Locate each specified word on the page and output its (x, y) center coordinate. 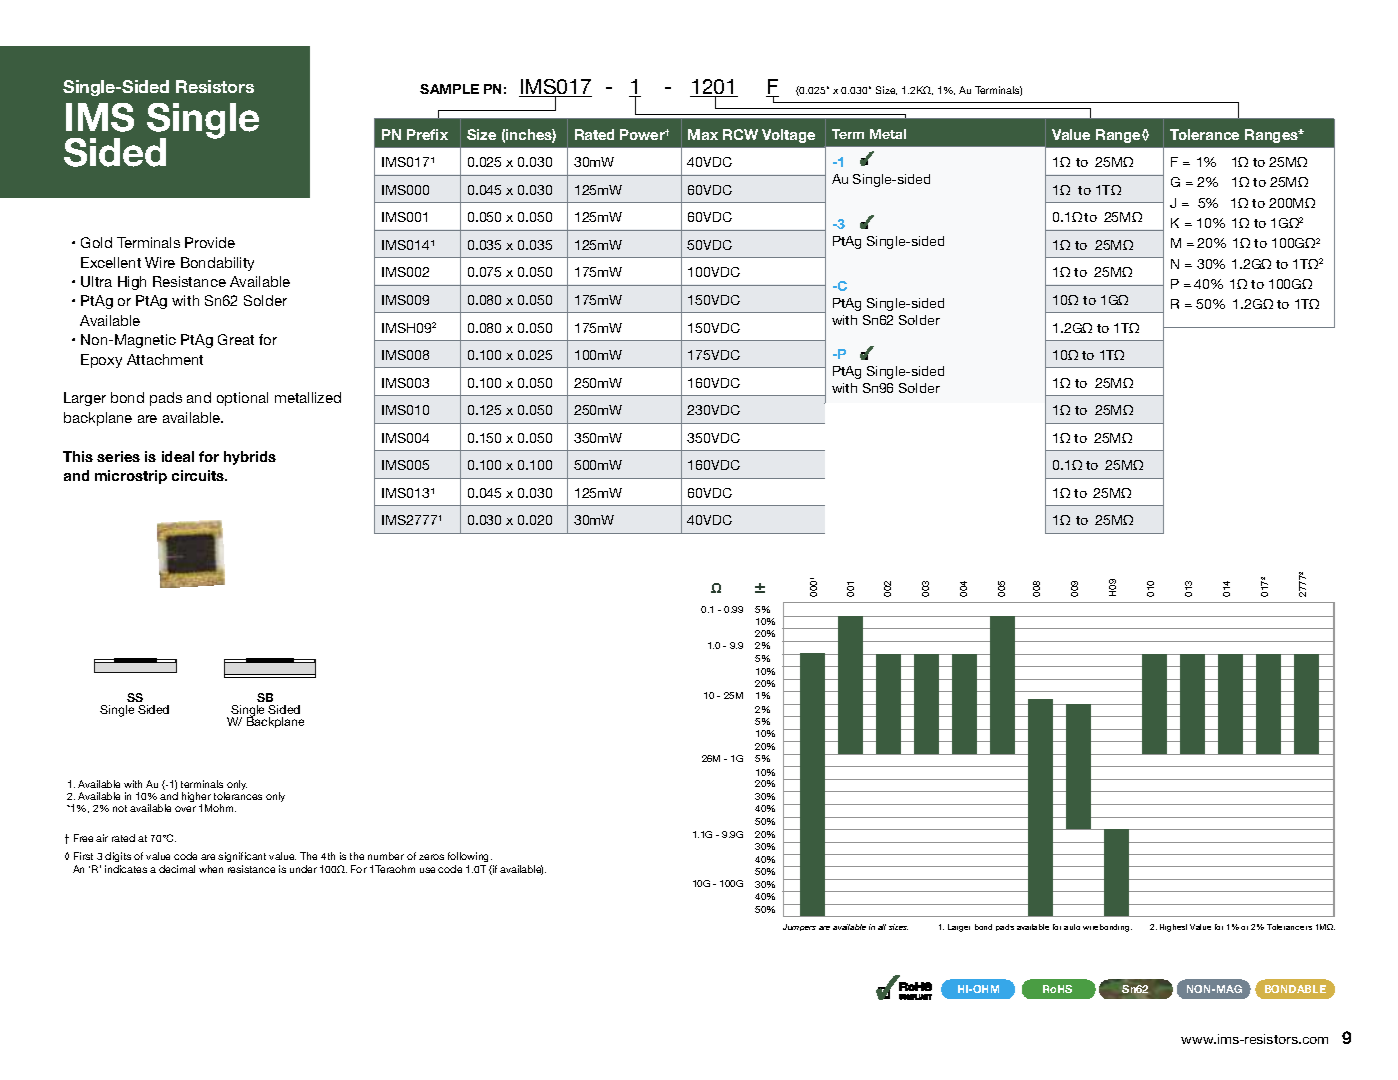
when (211, 869)
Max (703, 134)
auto (1072, 927)
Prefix (427, 134)
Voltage (788, 136)
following (470, 857)
